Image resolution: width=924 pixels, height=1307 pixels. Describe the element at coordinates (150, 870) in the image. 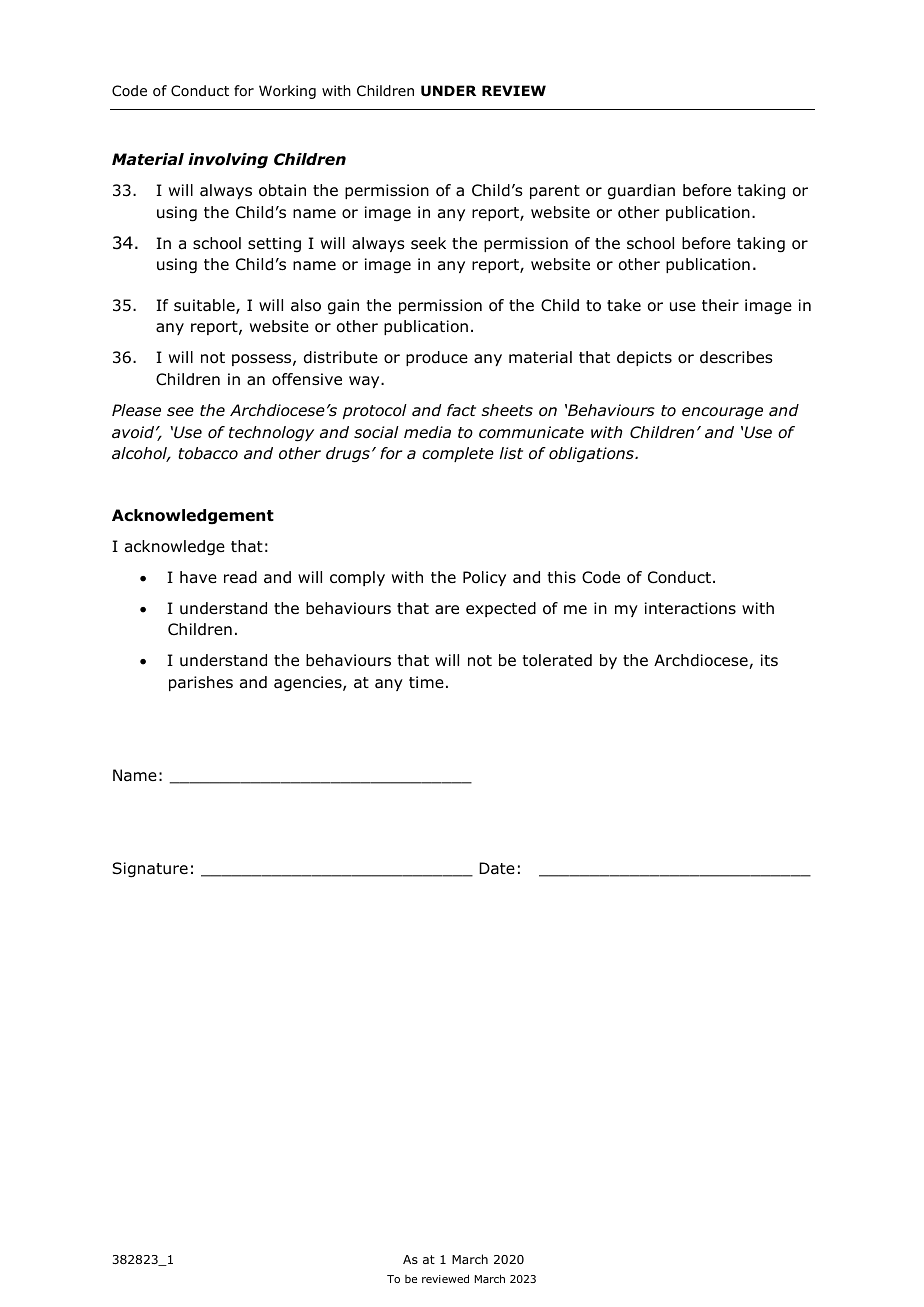

I see `Signature` at that location.
